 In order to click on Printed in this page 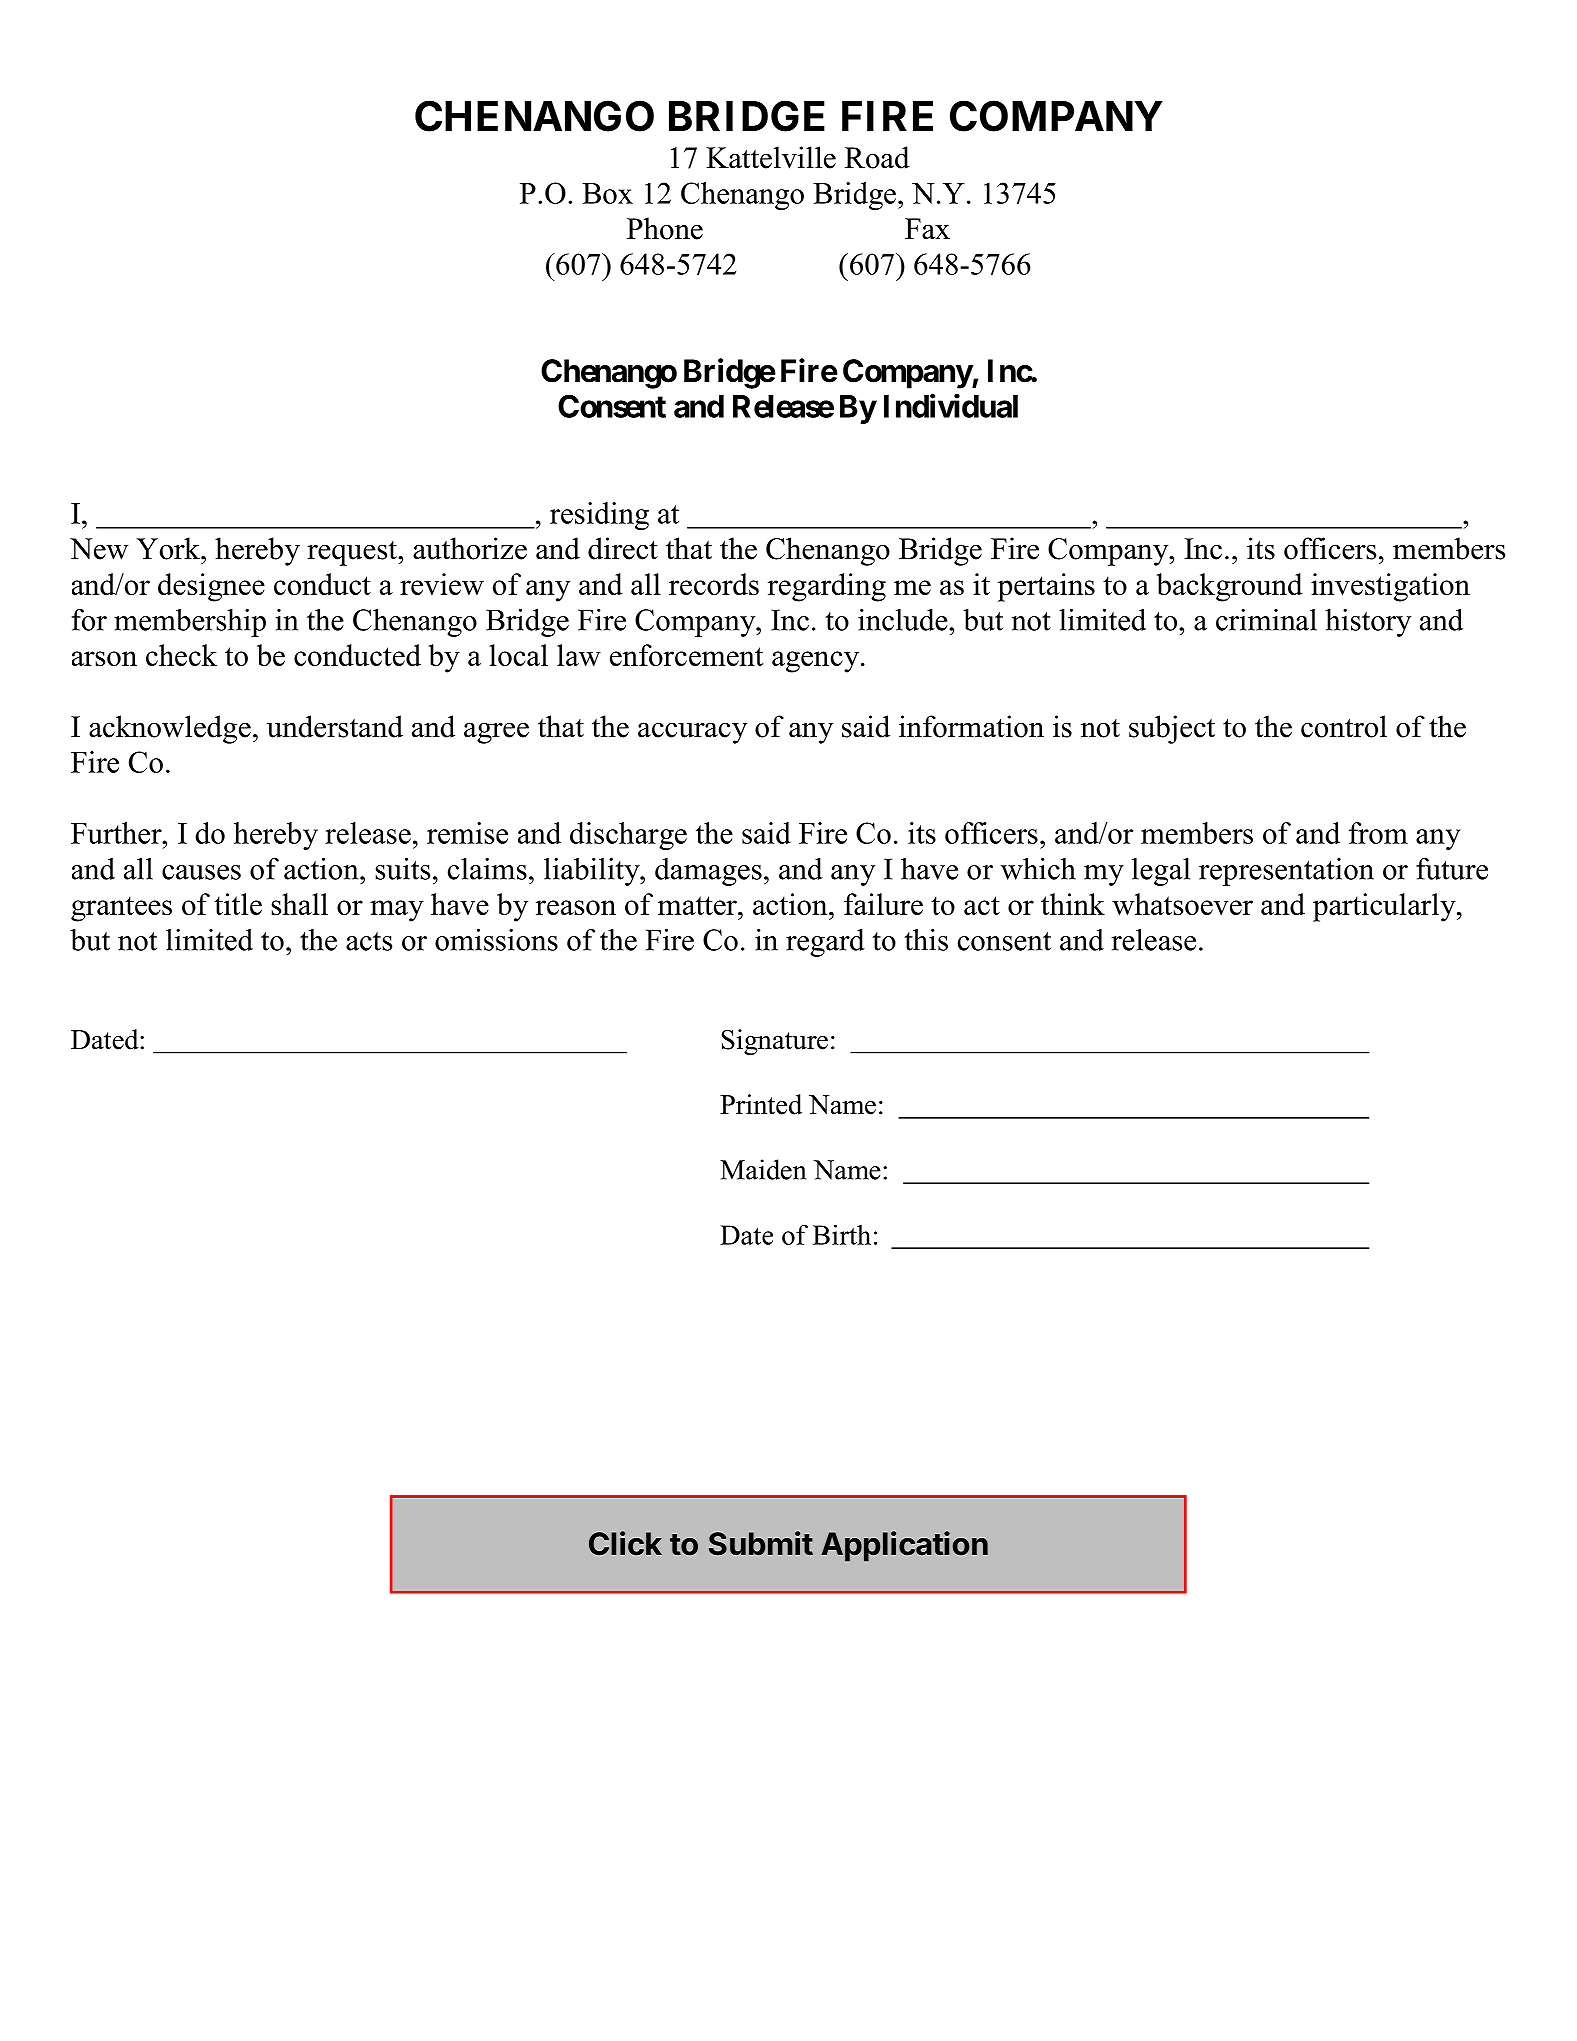, I will do `click(761, 1104)`.
